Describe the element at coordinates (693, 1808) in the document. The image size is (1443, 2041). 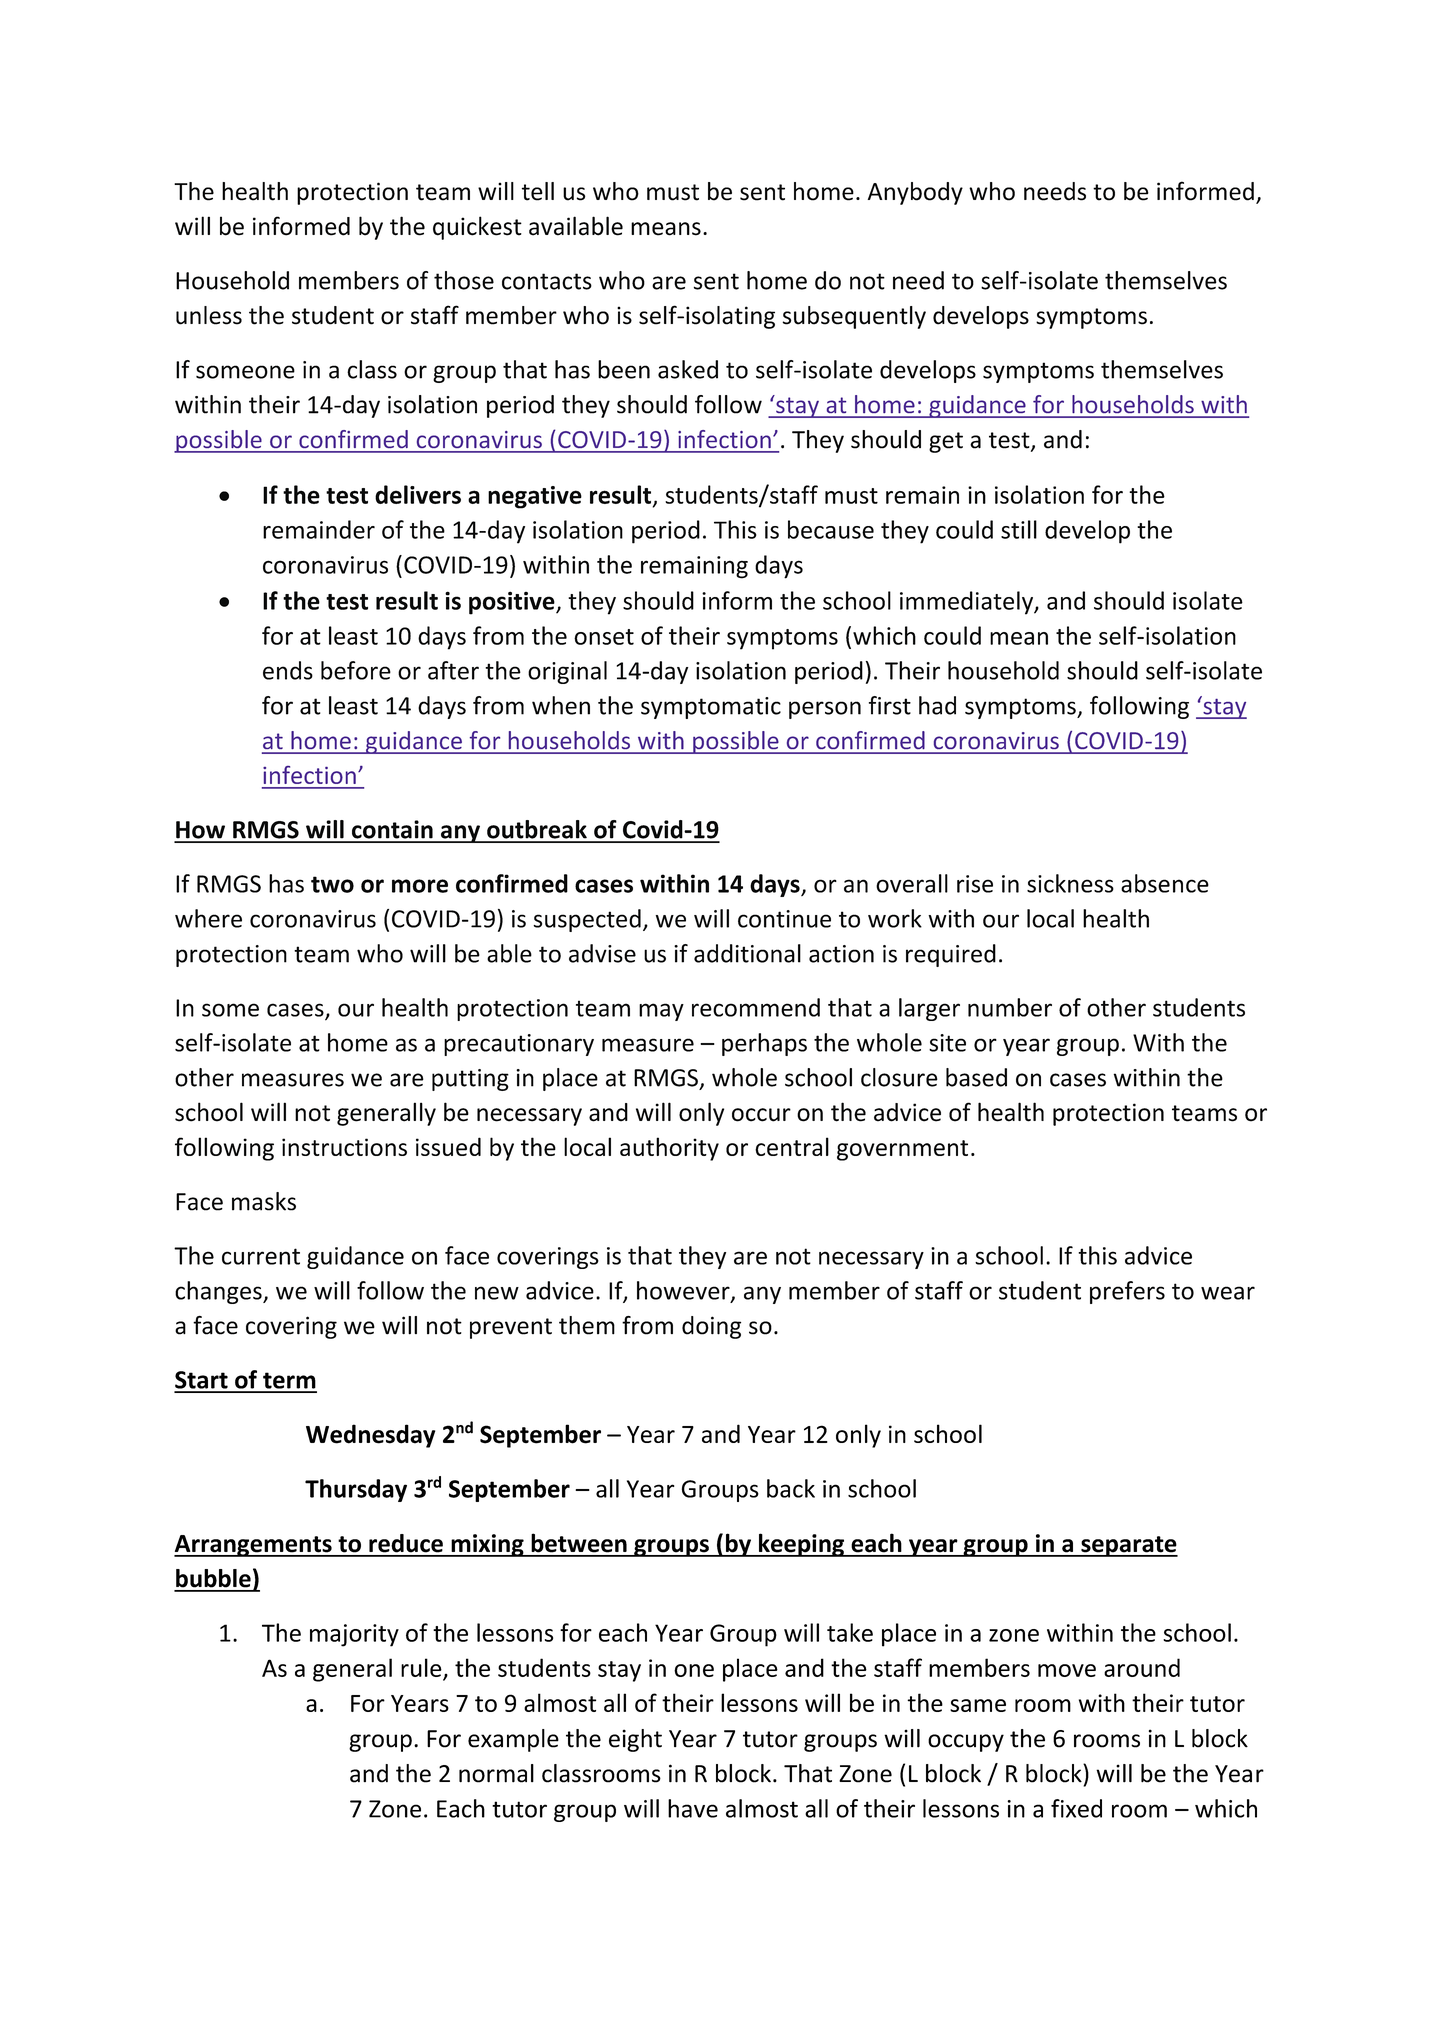
I see `have` at that location.
